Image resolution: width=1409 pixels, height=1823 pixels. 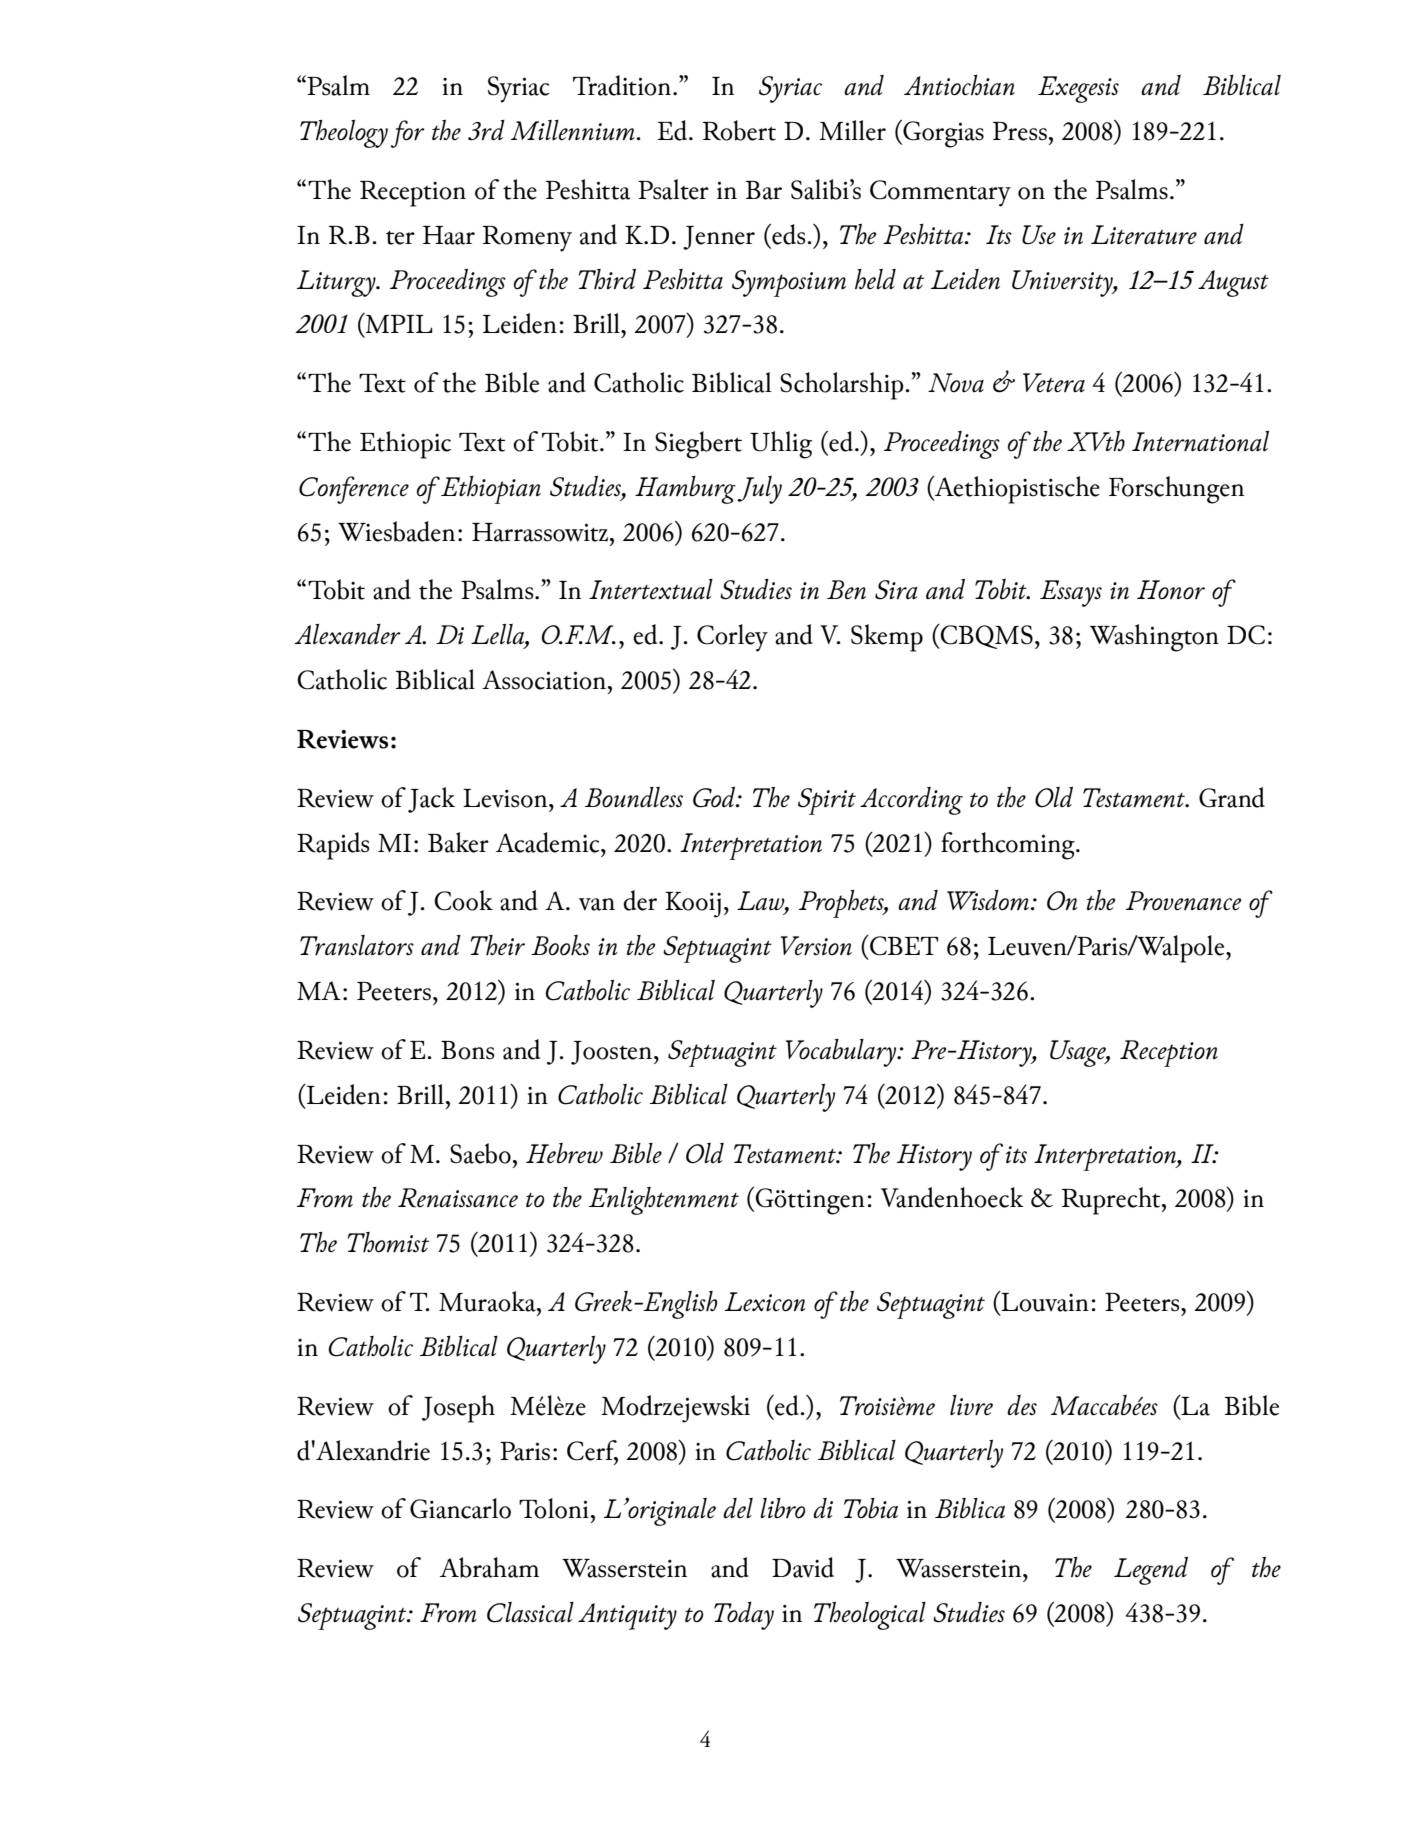 I want to click on Exegesis, so click(x=1078, y=89).
